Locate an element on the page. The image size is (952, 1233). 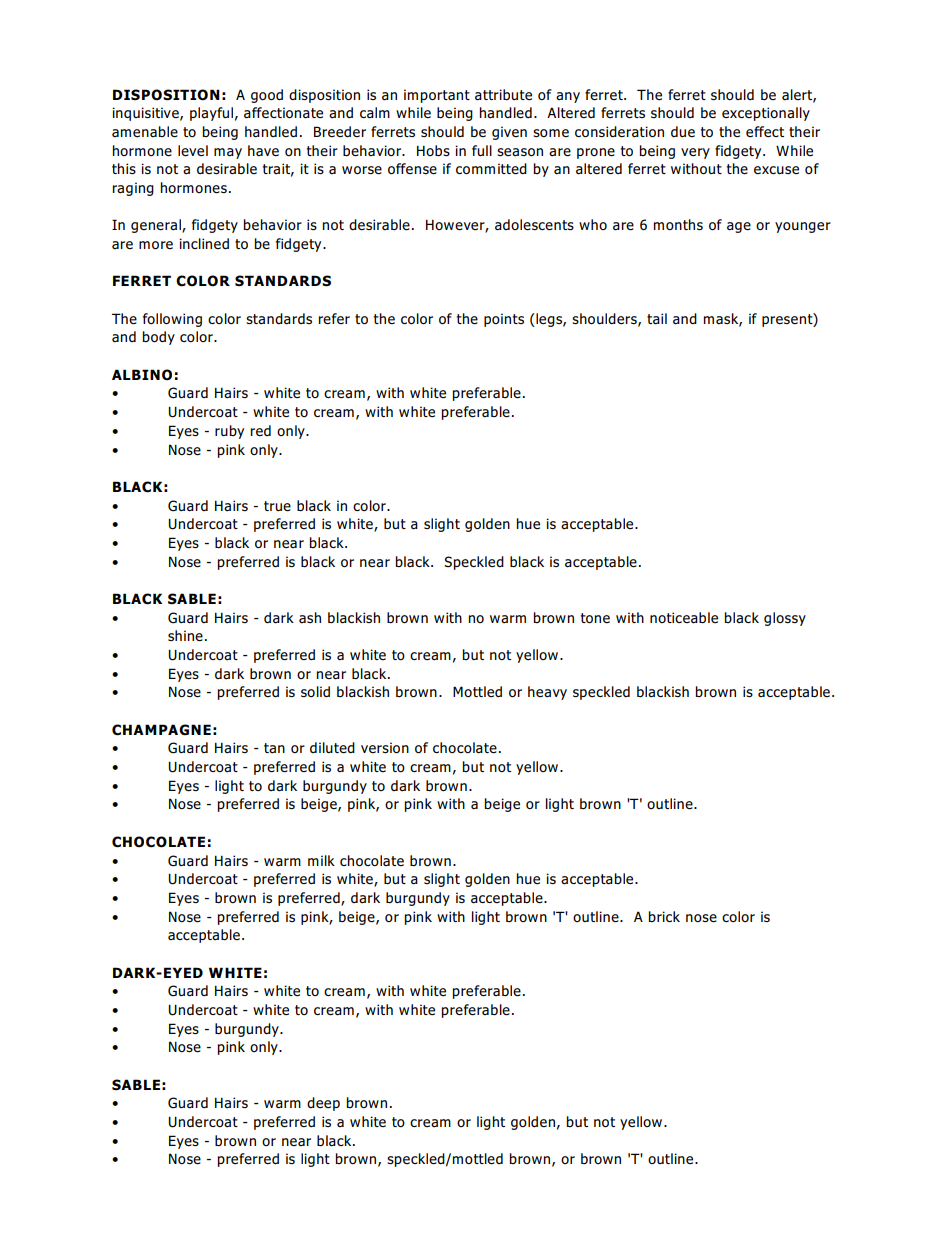
shine is located at coordinates (185, 635).
